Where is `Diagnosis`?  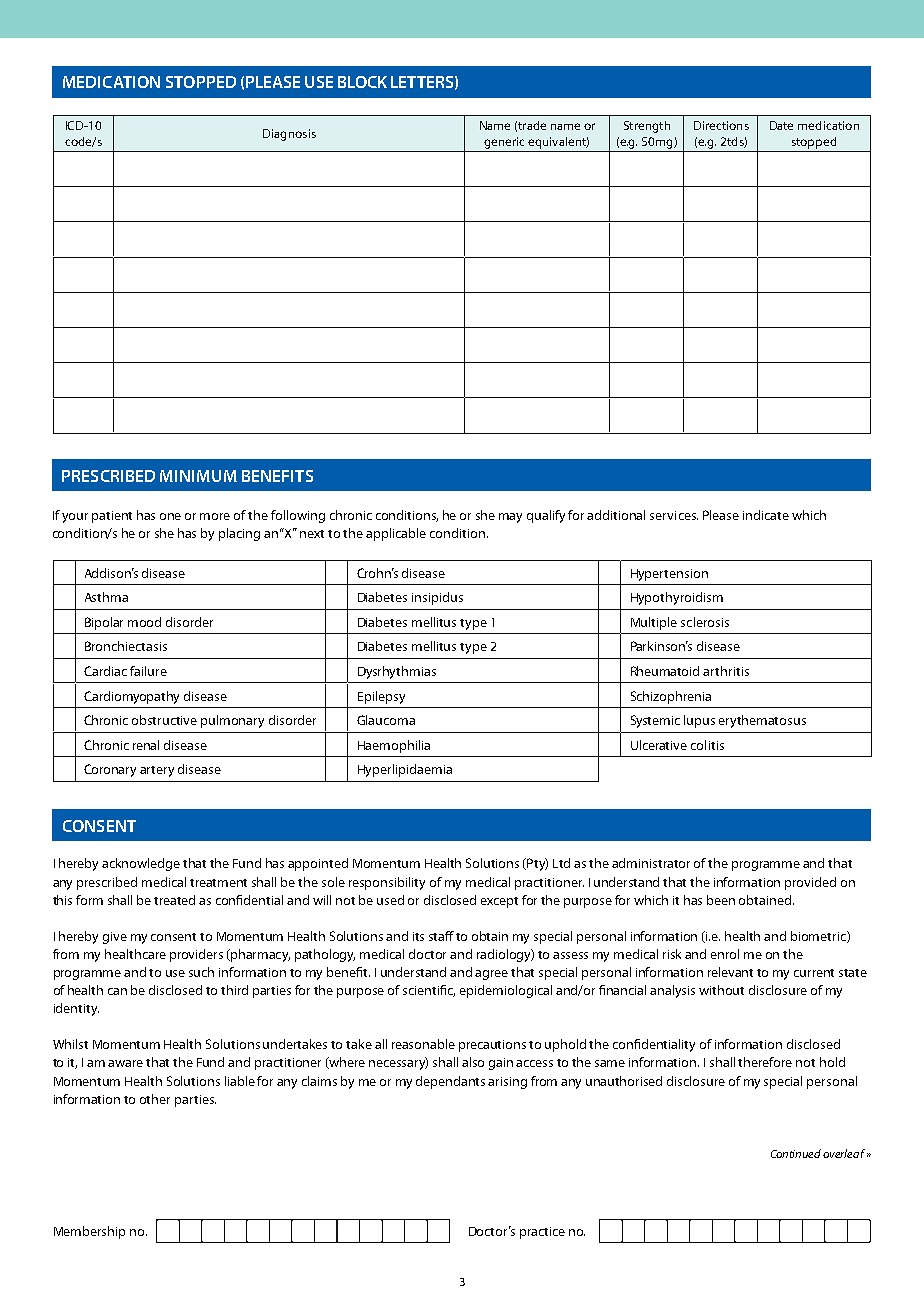 Diagnosis is located at coordinates (289, 135).
